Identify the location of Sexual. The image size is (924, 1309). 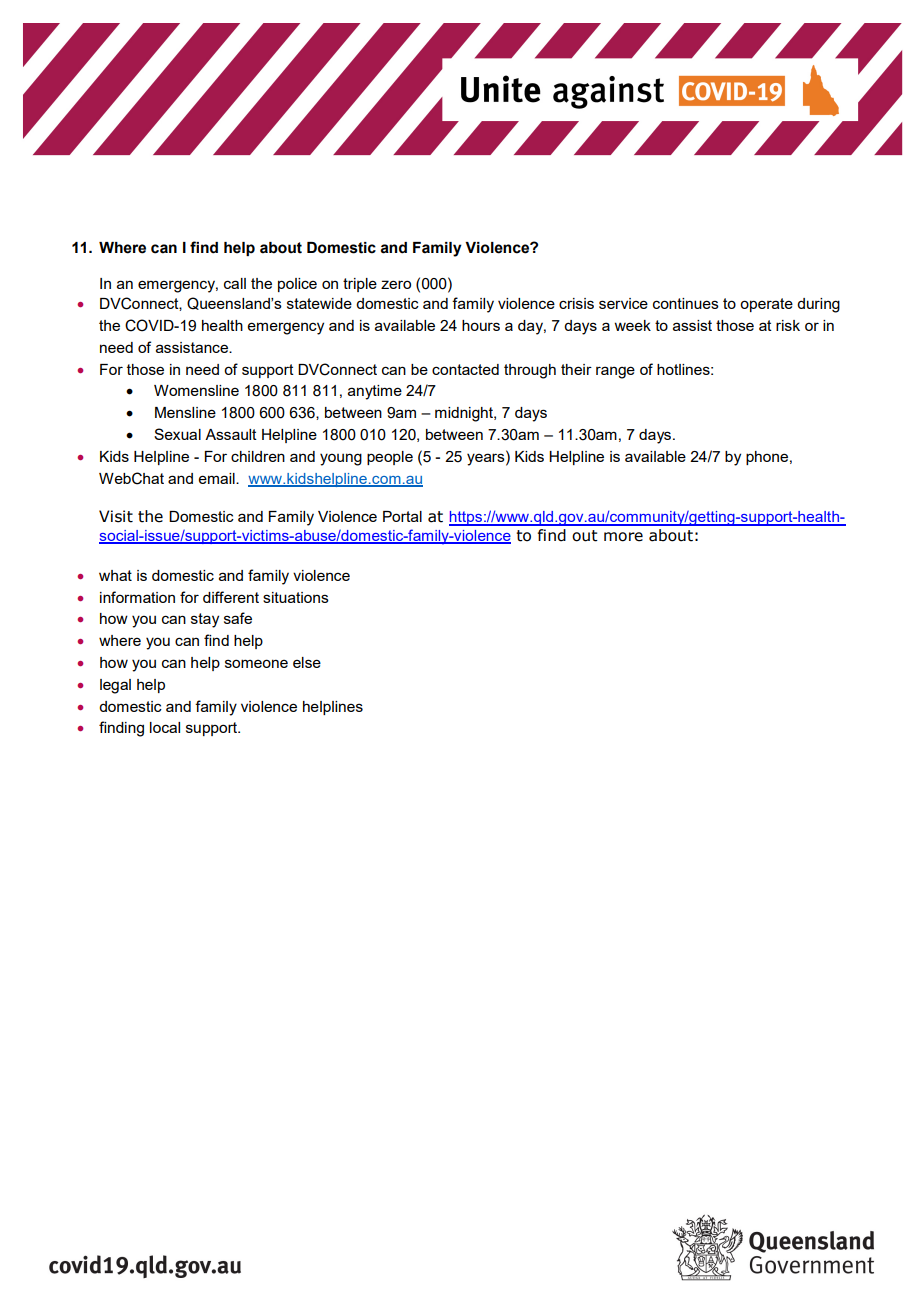
(177, 434).
